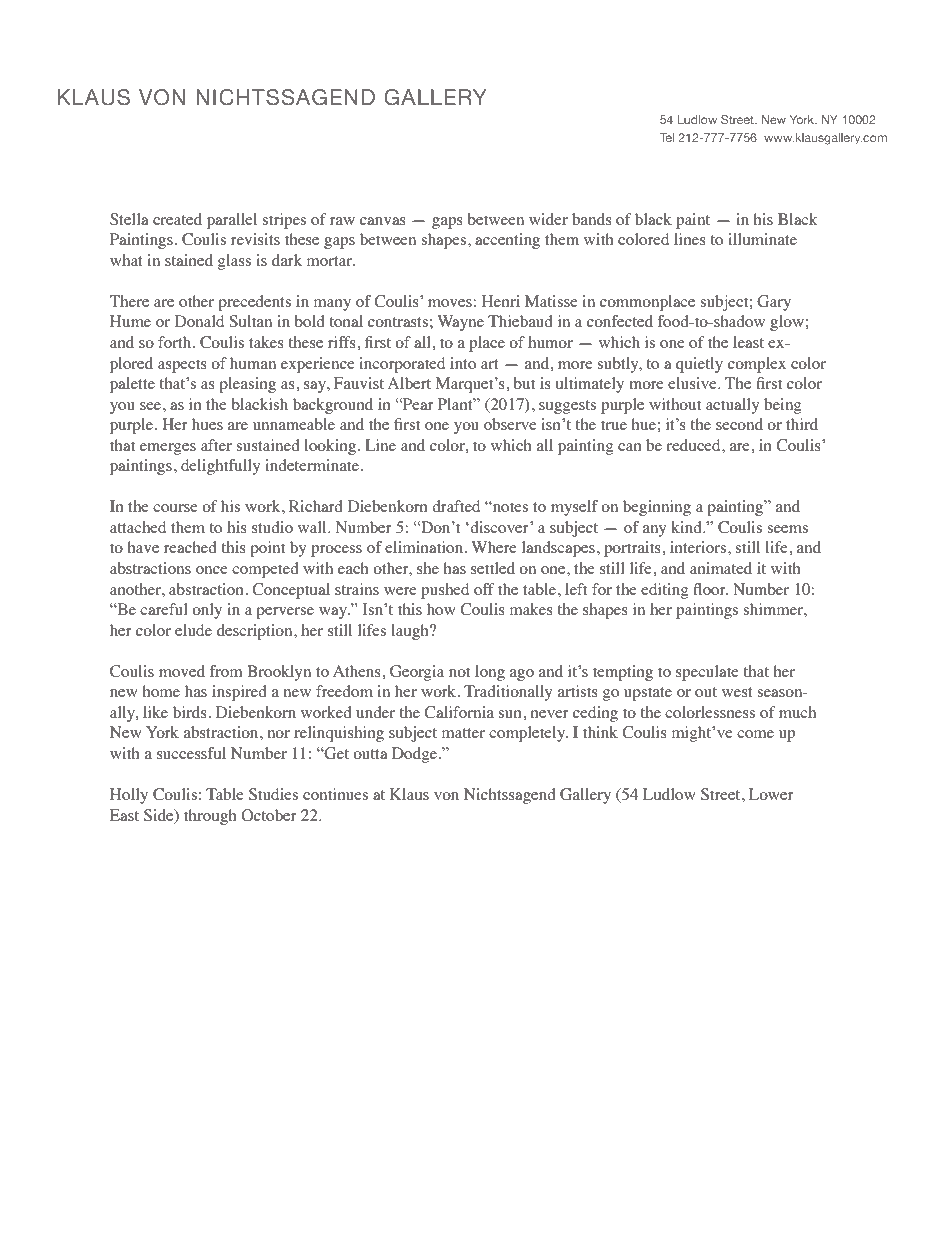 The width and height of the screenshot is (952, 1233). Describe the element at coordinates (226, 671) in the screenshot. I see `from` at that location.
